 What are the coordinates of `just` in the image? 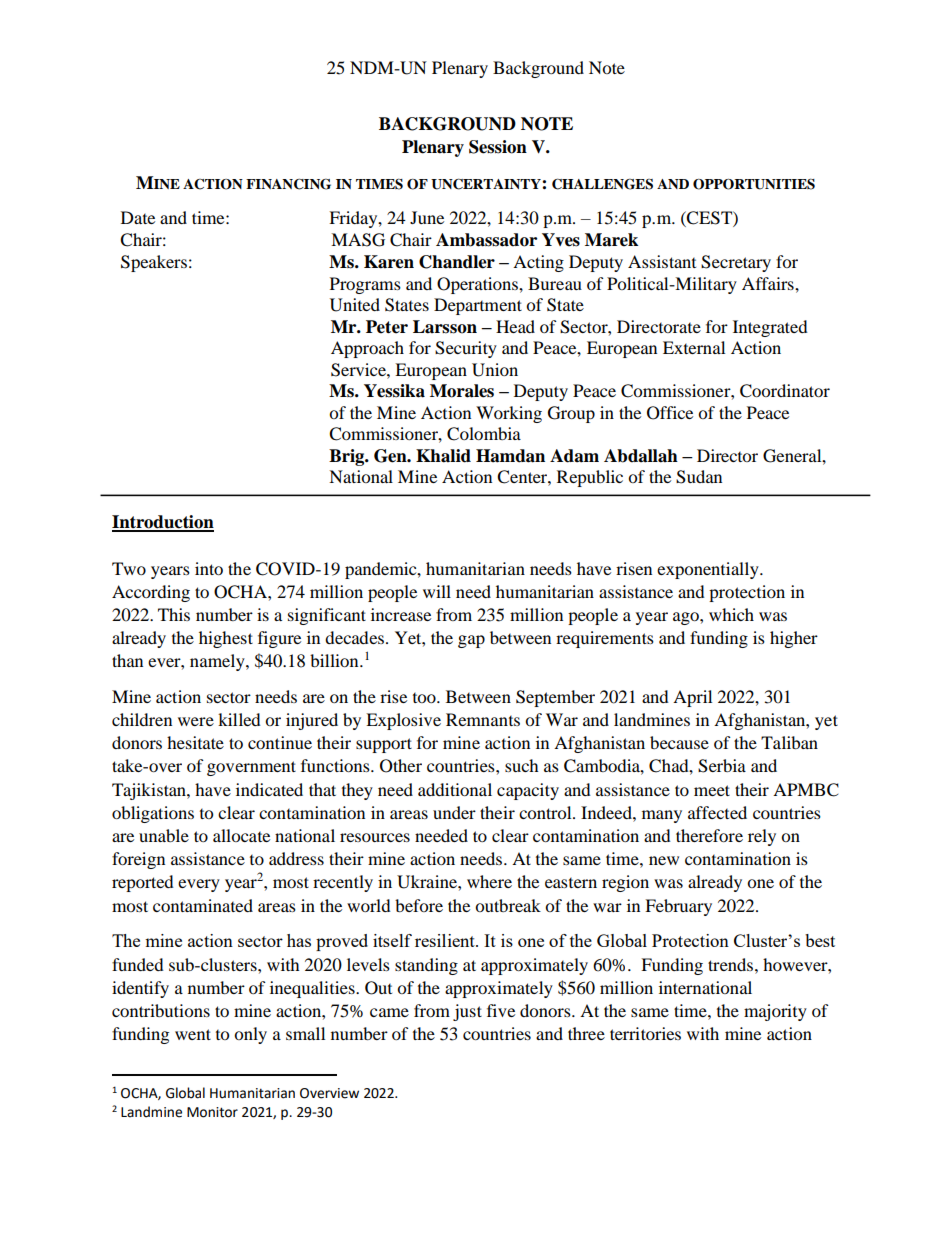 It's located at (467, 1012).
